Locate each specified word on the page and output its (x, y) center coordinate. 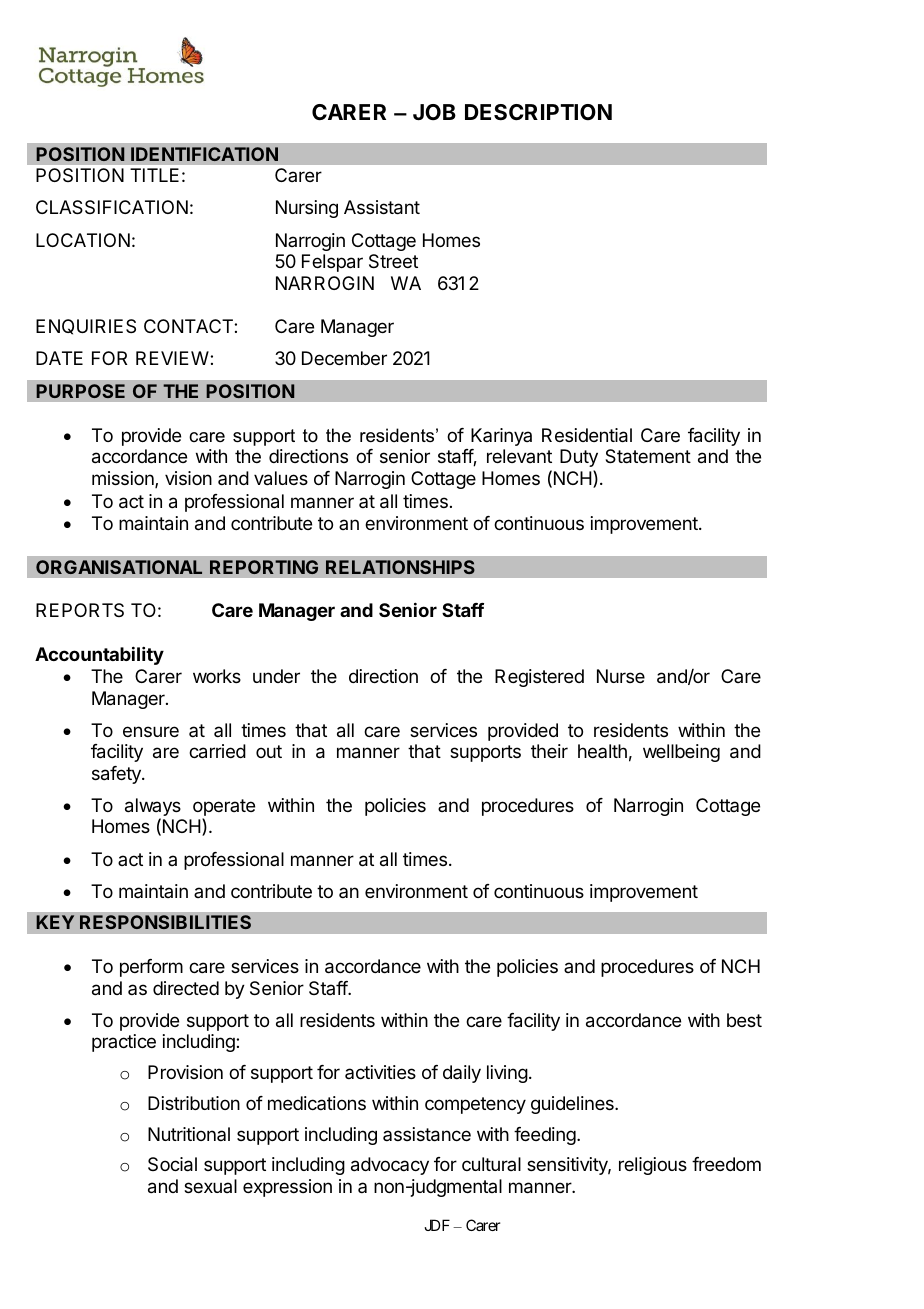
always (153, 808)
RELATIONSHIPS (400, 567)
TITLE (154, 175)
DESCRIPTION (538, 112)
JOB (434, 112)
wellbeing (681, 753)
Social (172, 1164)
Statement (648, 456)
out (269, 751)
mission (124, 479)
